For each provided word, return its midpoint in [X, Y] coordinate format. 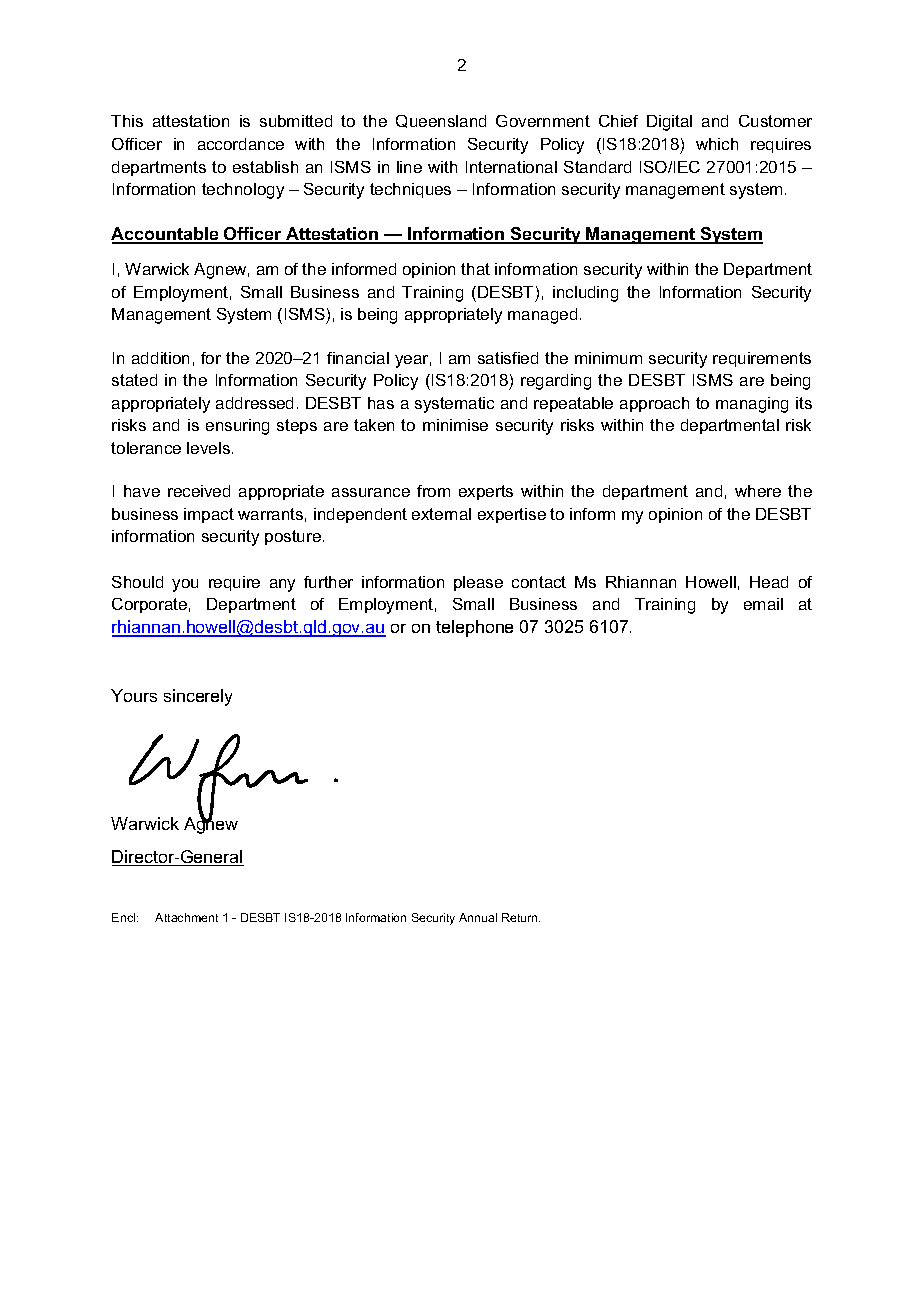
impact [209, 515]
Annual [478, 917]
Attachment [186, 917]
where [758, 491]
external [441, 514]
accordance [241, 144]
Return [521, 917]
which [717, 144]
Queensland [441, 121]
